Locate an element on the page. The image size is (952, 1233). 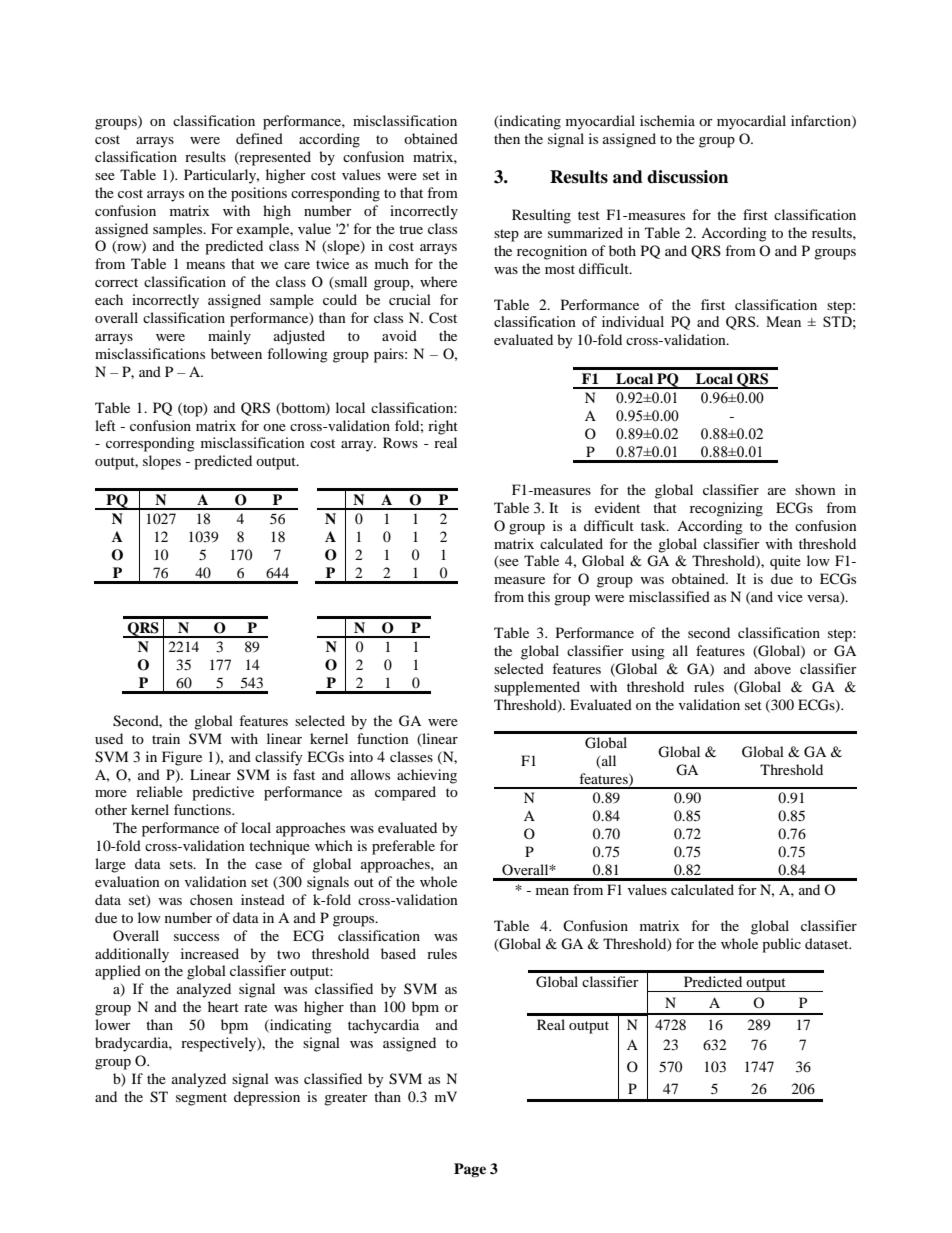
success is located at coordinates (196, 937).
